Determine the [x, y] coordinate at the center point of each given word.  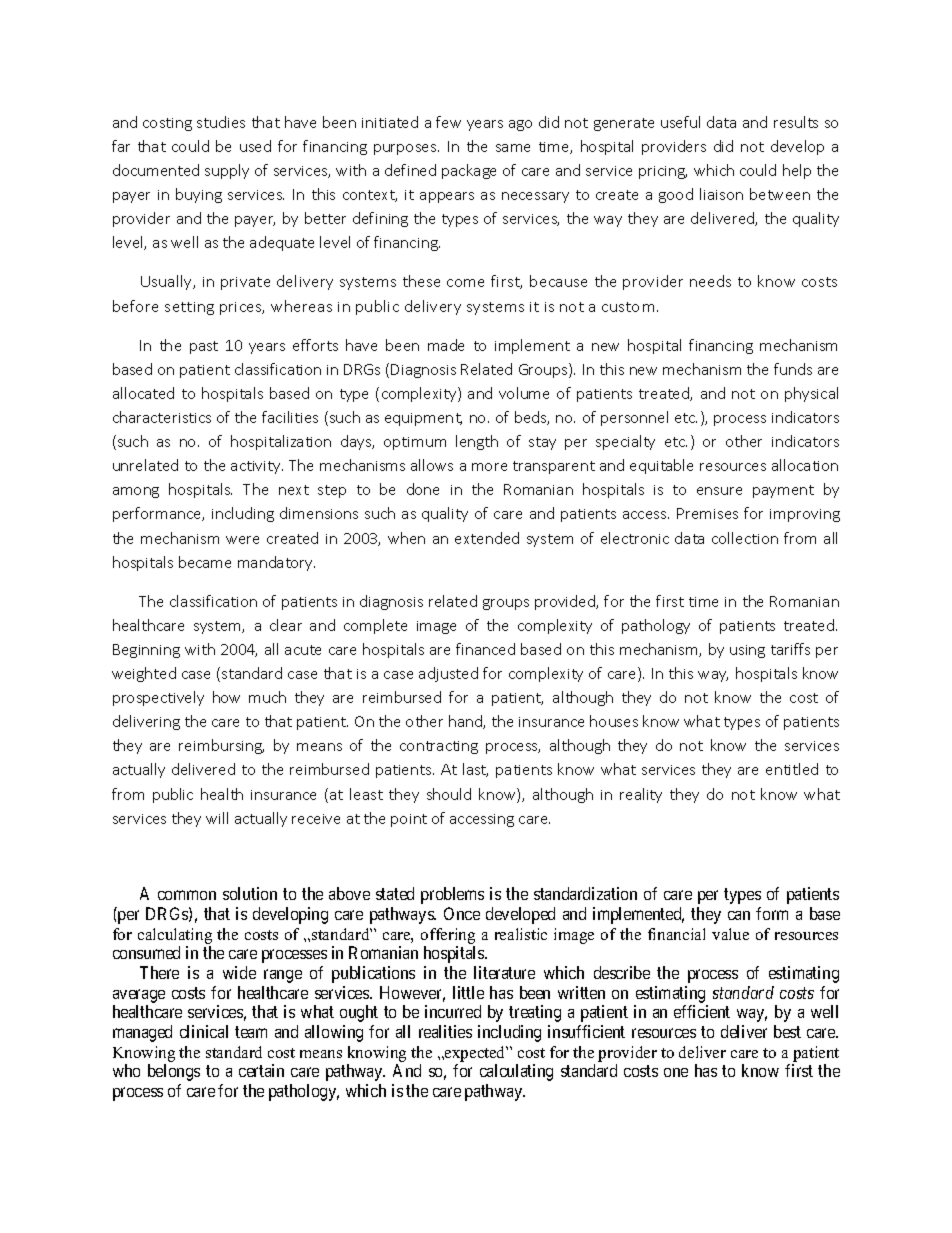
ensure [719, 491]
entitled [792, 769]
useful [680, 122]
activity [257, 467]
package [469, 171]
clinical [204, 1031]
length [477, 442]
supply [227, 171]
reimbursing [221, 746]
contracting [439, 747]
